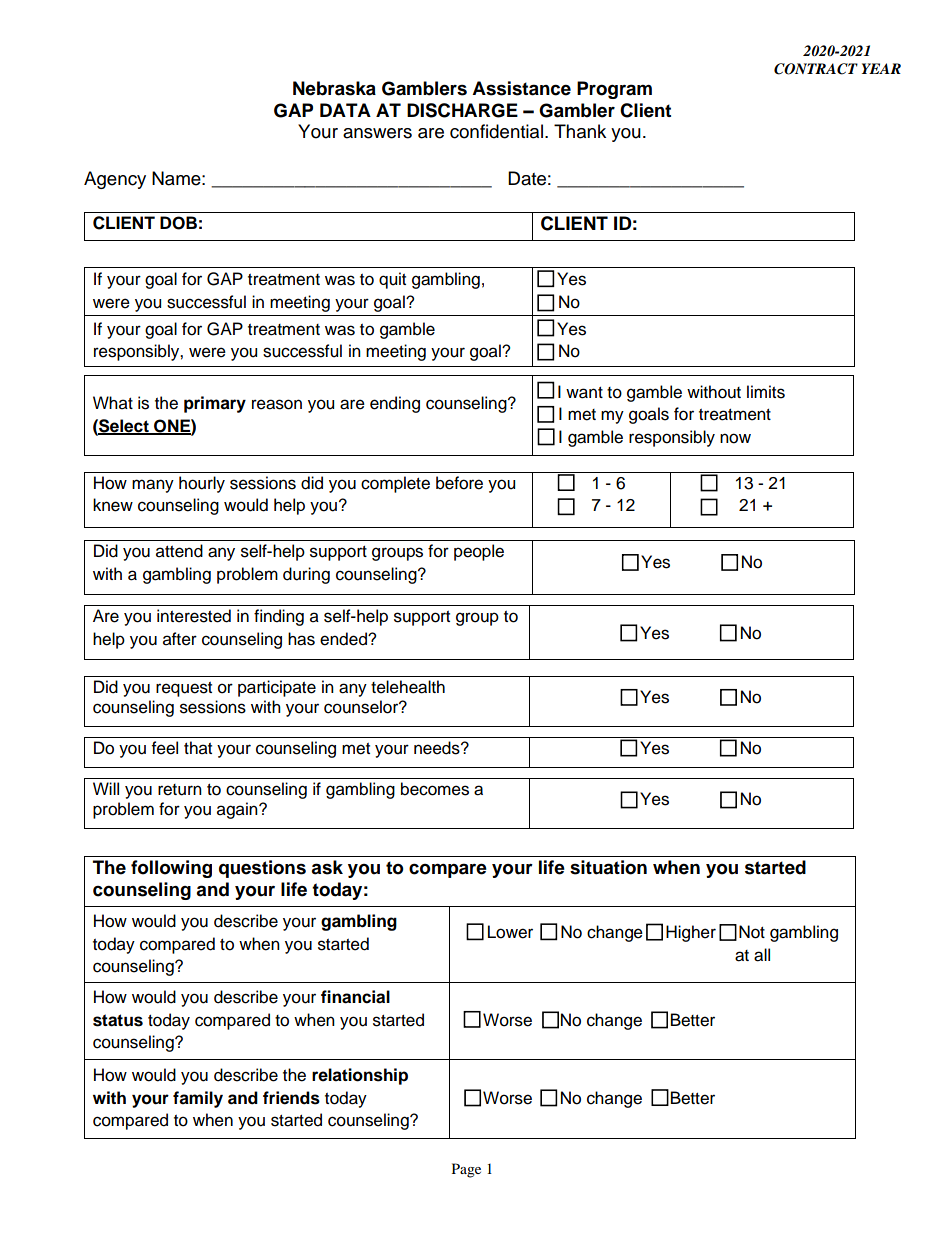 Image resolution: width=952 pixels, height=1233 pixels. I want to click on want, so click(584, 393).
